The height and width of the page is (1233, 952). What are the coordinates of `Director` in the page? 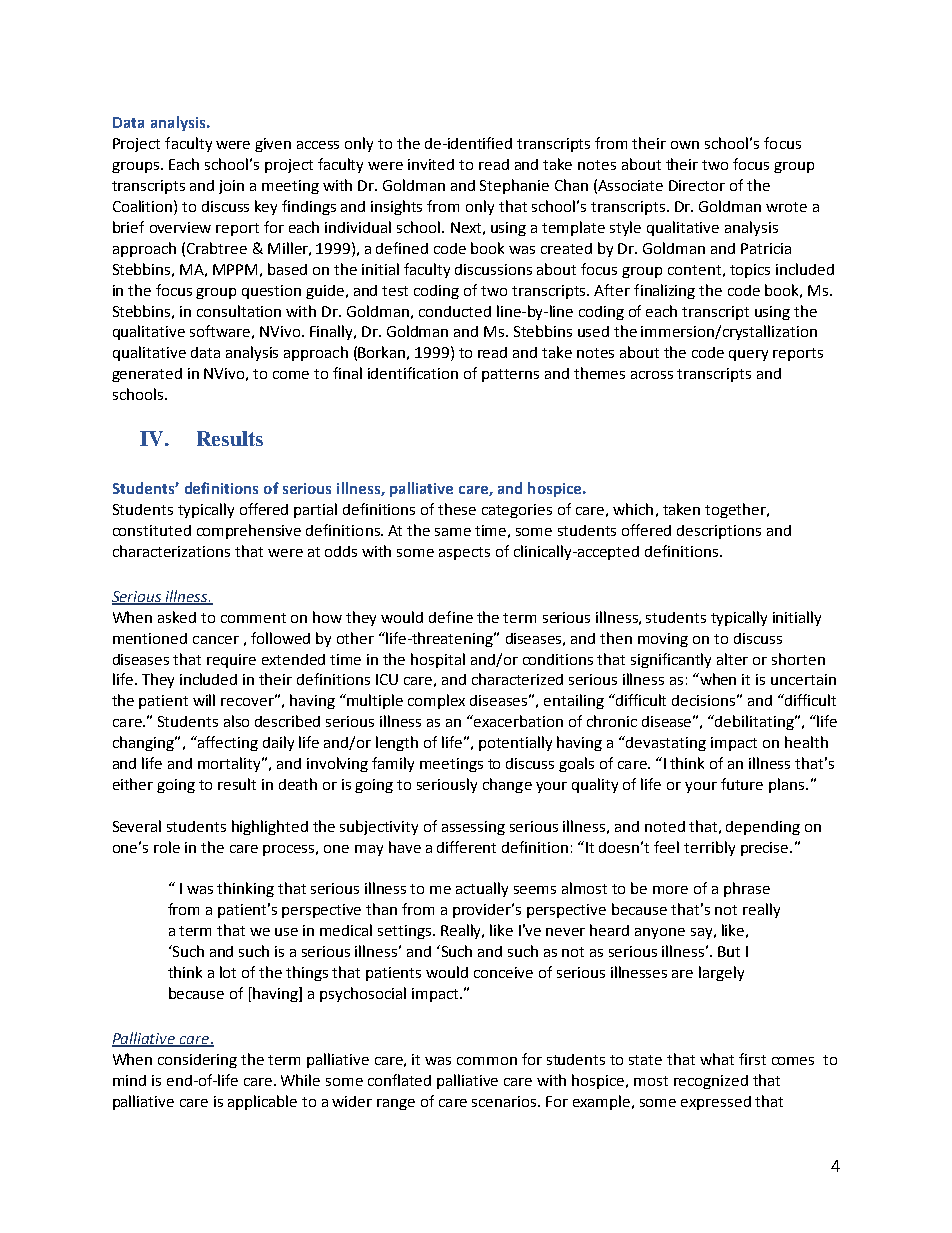 It's located at (697, 185).
